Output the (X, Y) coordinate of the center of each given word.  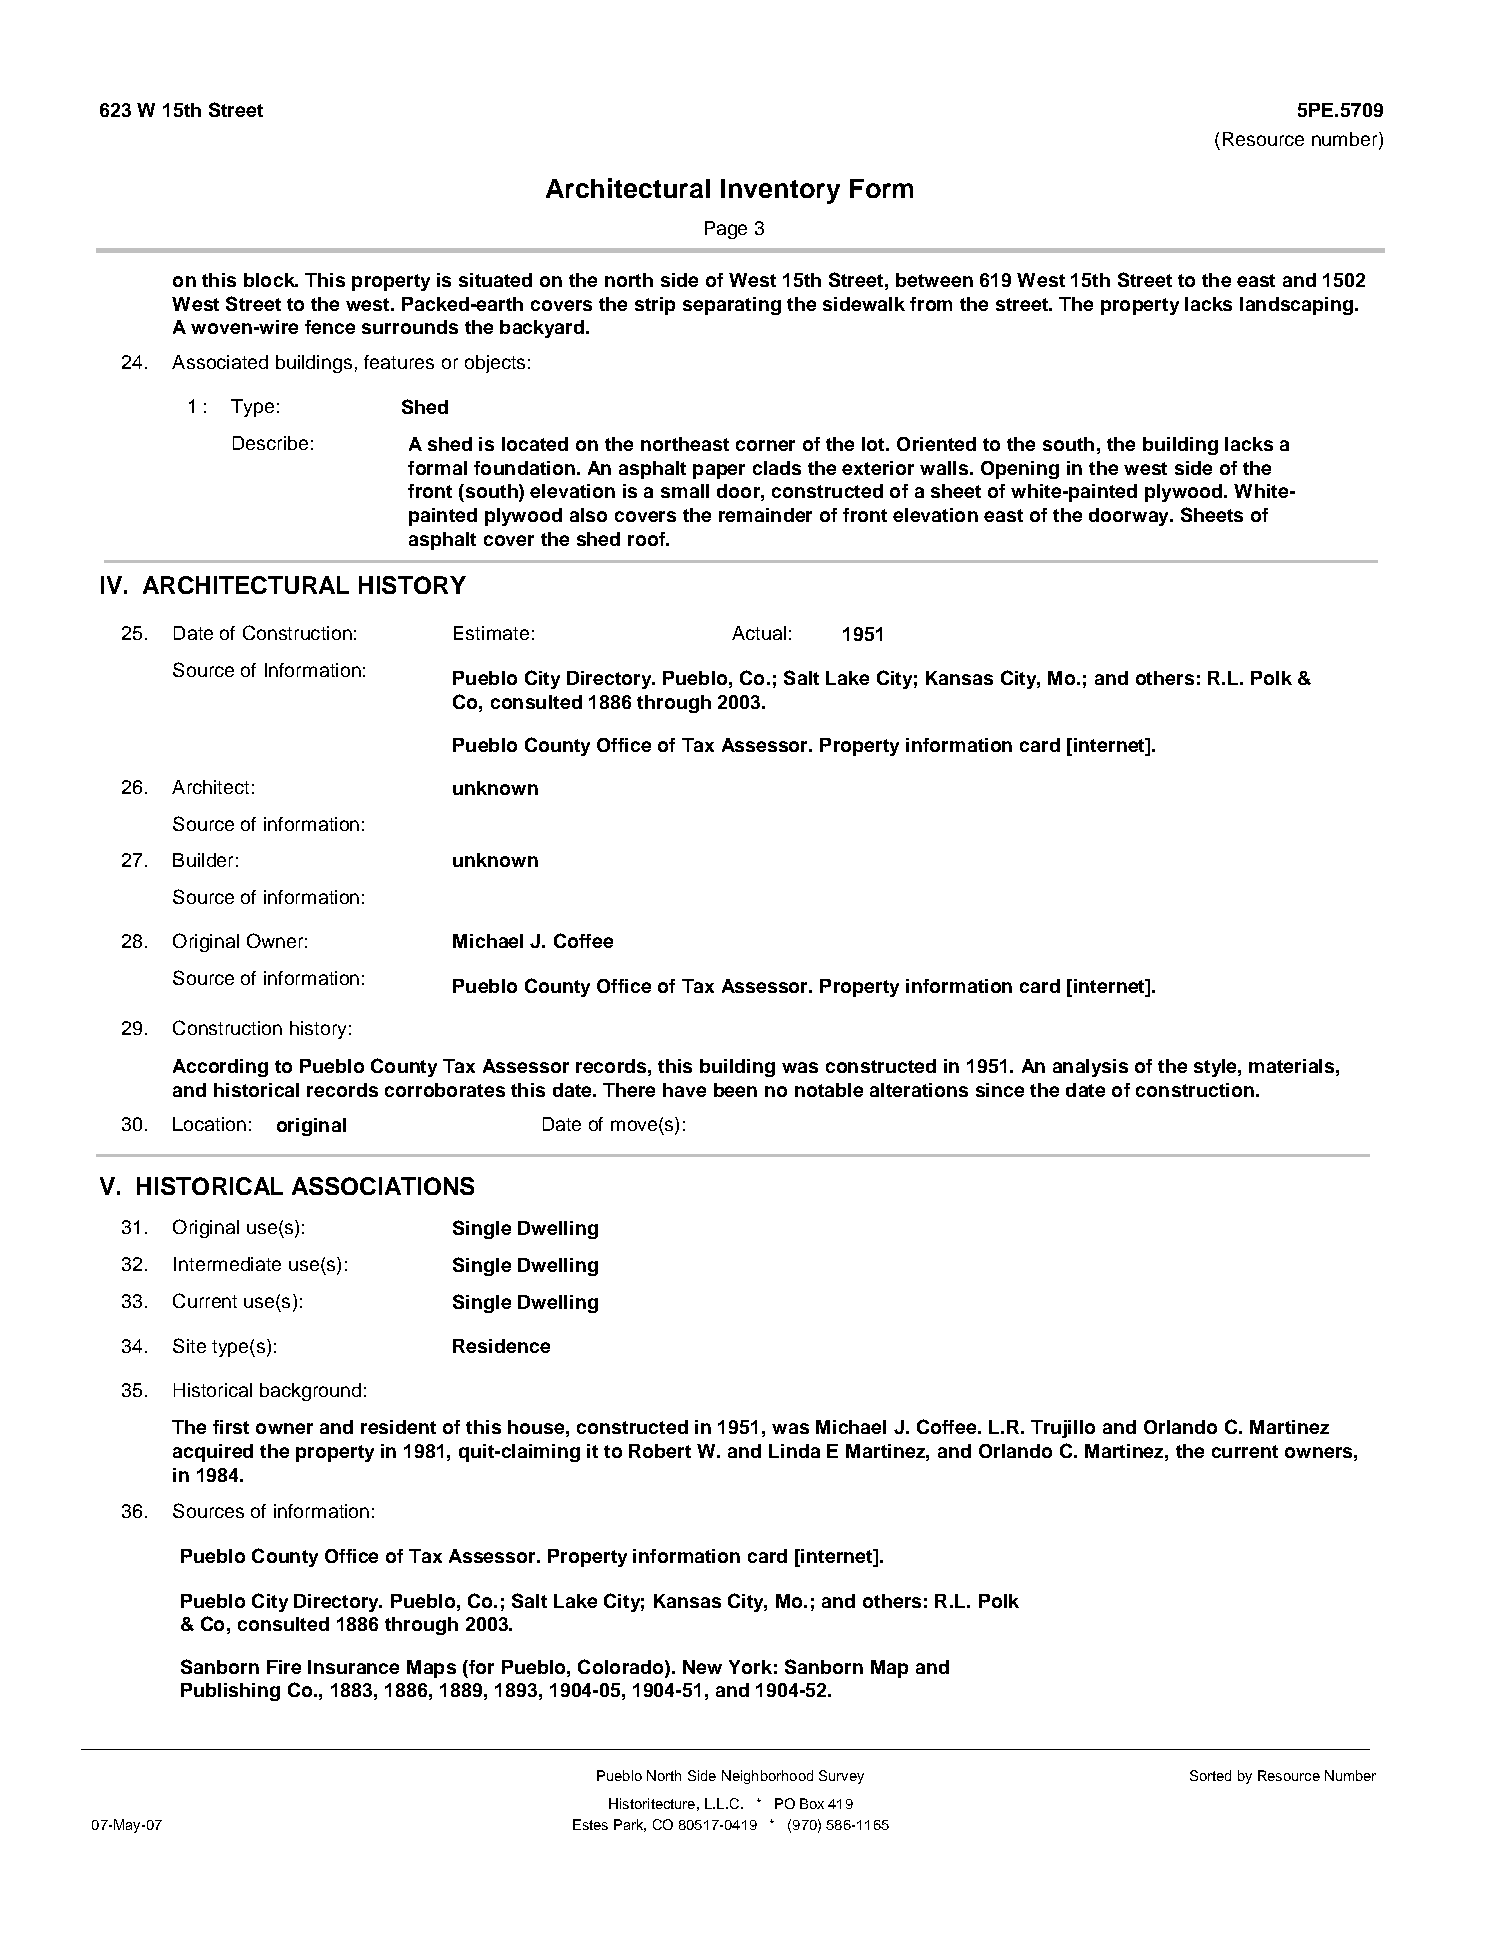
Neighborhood (767, 1777)
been (735, 1090)
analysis (1090, 1068)
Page (726, 230)
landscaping (1296, 306)
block (270, 280)
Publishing (230, 1692)
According (220, 1068)
